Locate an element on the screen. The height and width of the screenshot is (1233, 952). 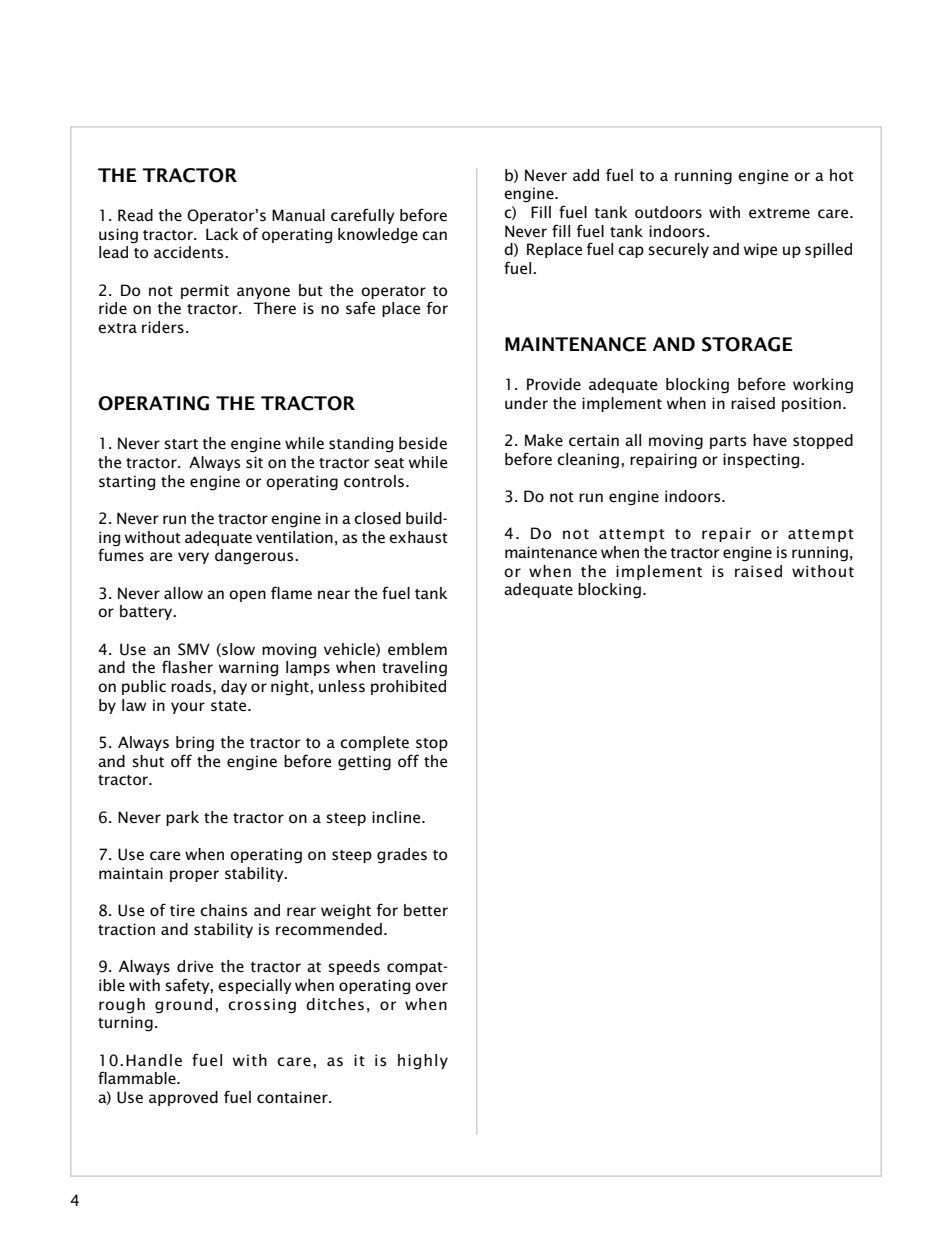
inspecting is located at coordinates (762, 461).
